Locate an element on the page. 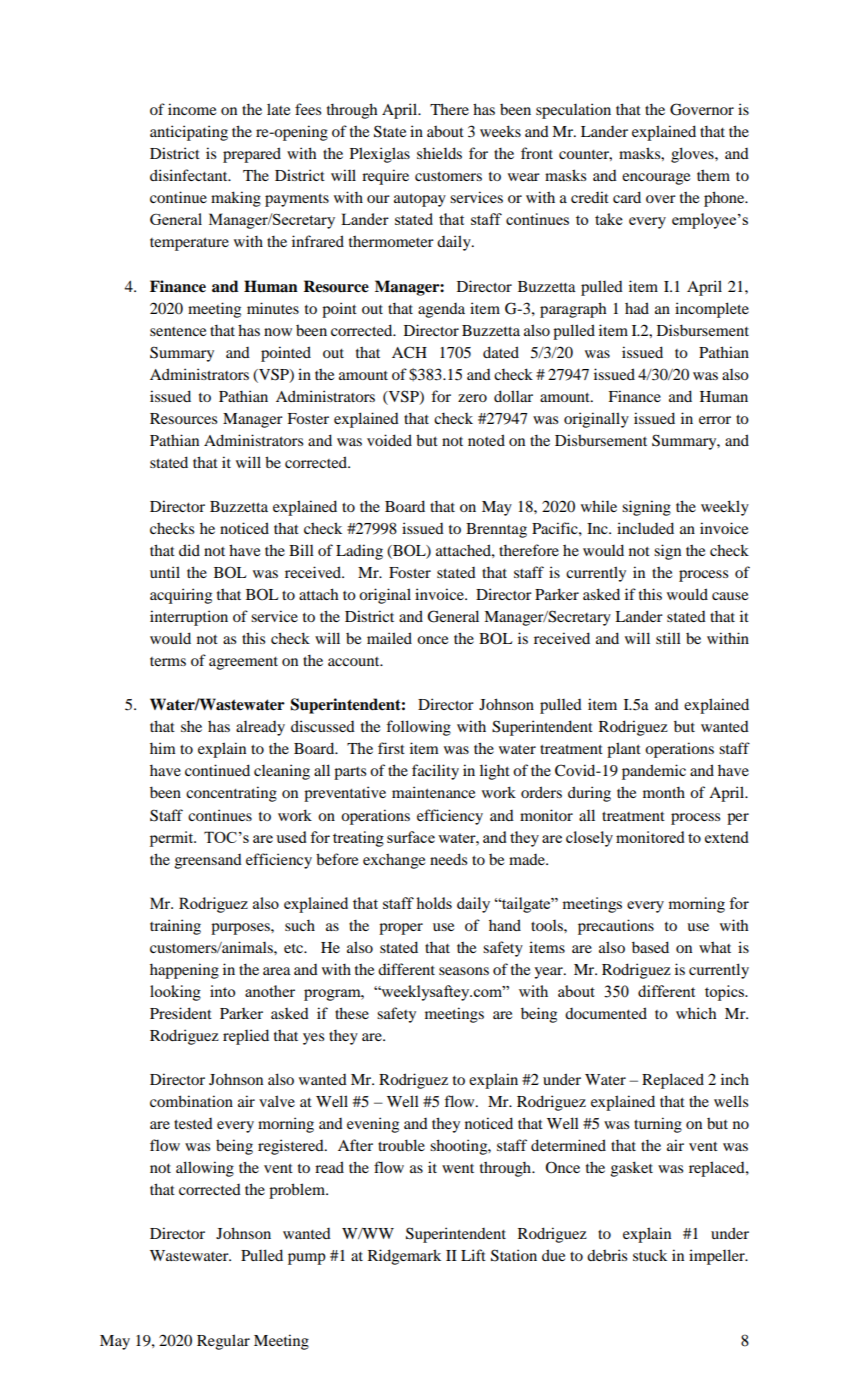 This page has width=849, height=1400. turning is located at coordinates (658, 1125).
